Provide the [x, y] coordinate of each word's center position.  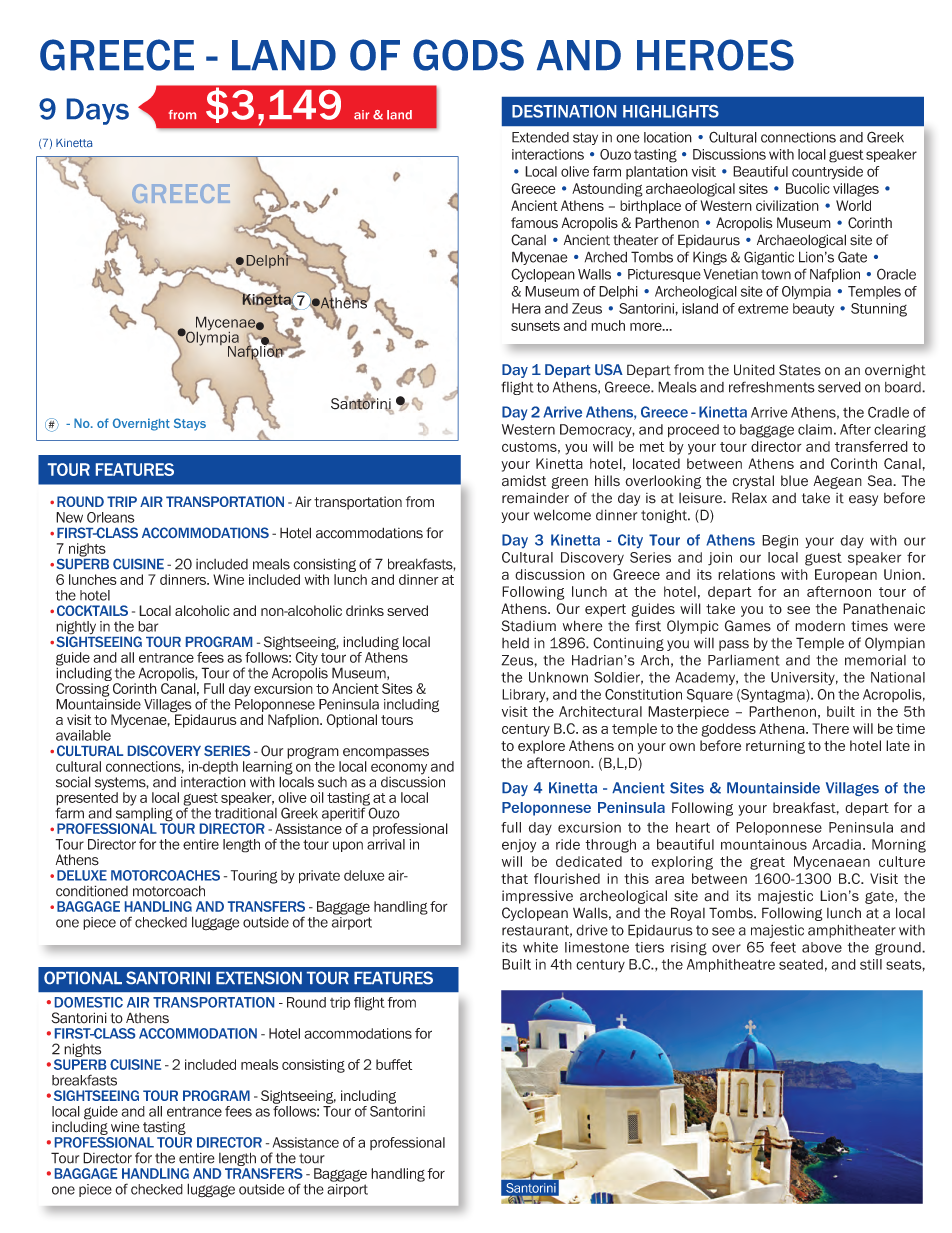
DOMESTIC [89, 1002]
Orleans [111, 517]
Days [98, 111]
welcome [562, 515]
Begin [780, 542]
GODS [468, 55]
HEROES [715, 55]
